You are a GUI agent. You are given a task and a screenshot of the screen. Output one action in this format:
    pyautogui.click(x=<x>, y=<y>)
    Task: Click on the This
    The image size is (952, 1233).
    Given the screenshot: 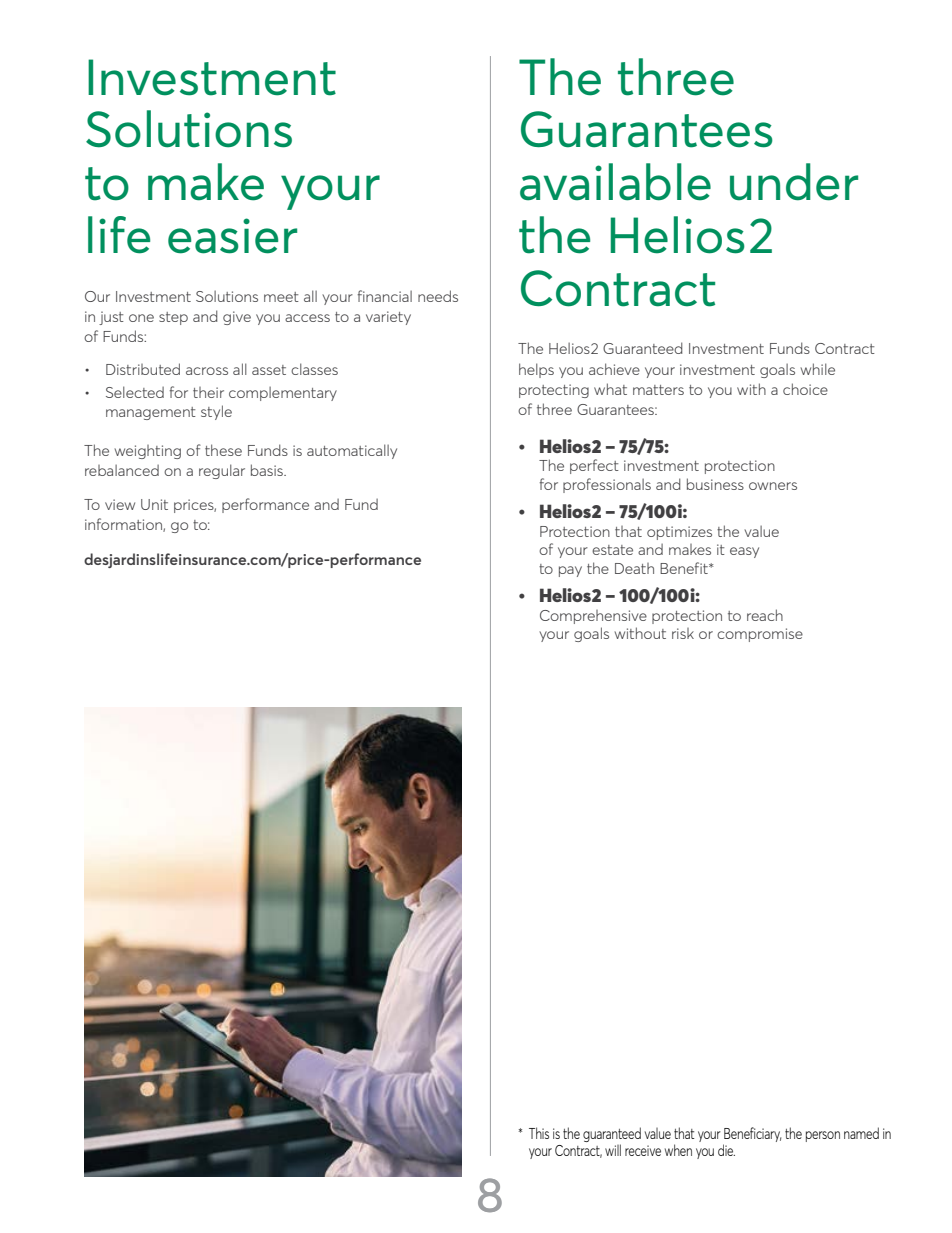 What is the action you would take?
    pyautogui.click(x=539, y=1133)
